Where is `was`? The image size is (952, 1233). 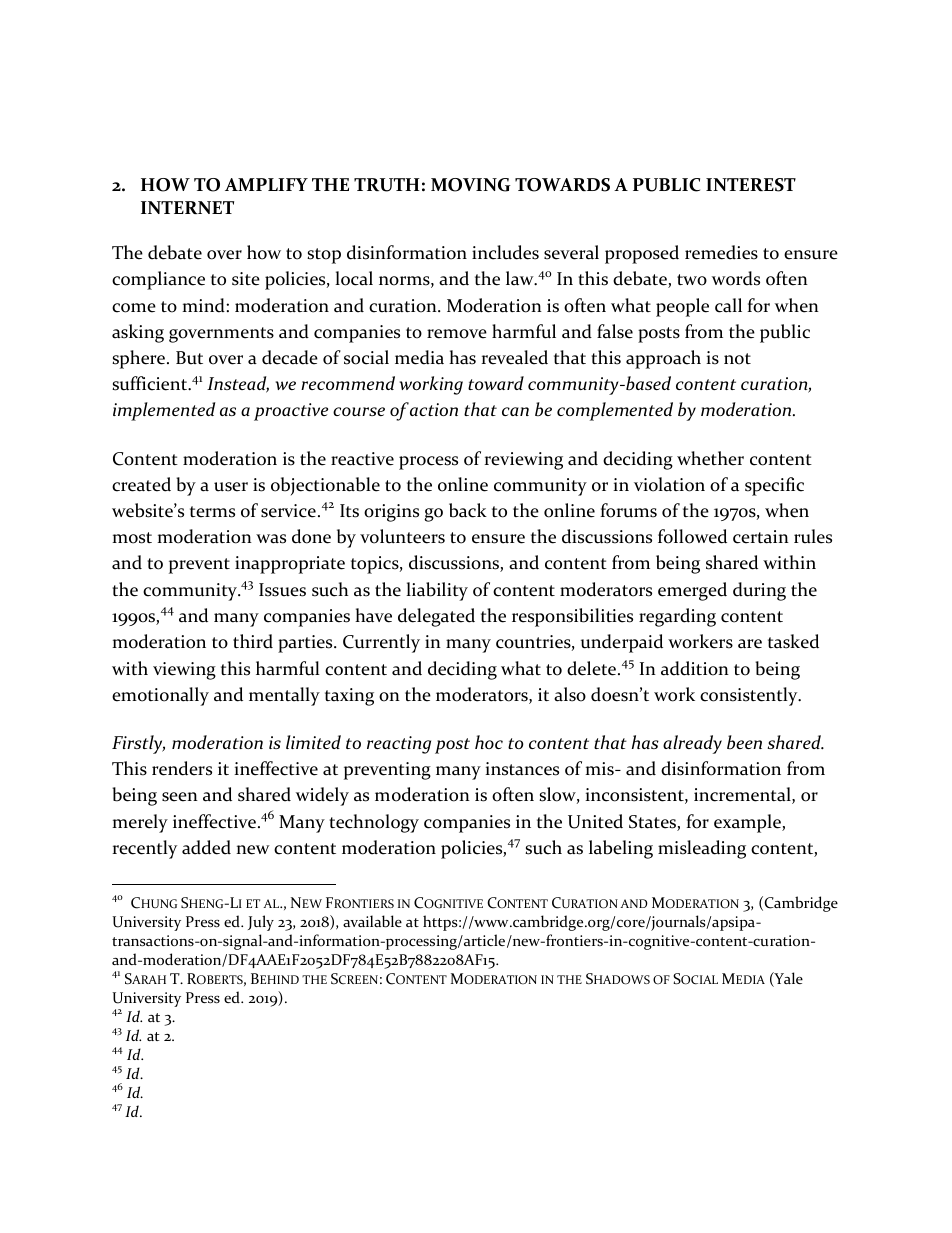 was is located at coordinates (271, 539).
